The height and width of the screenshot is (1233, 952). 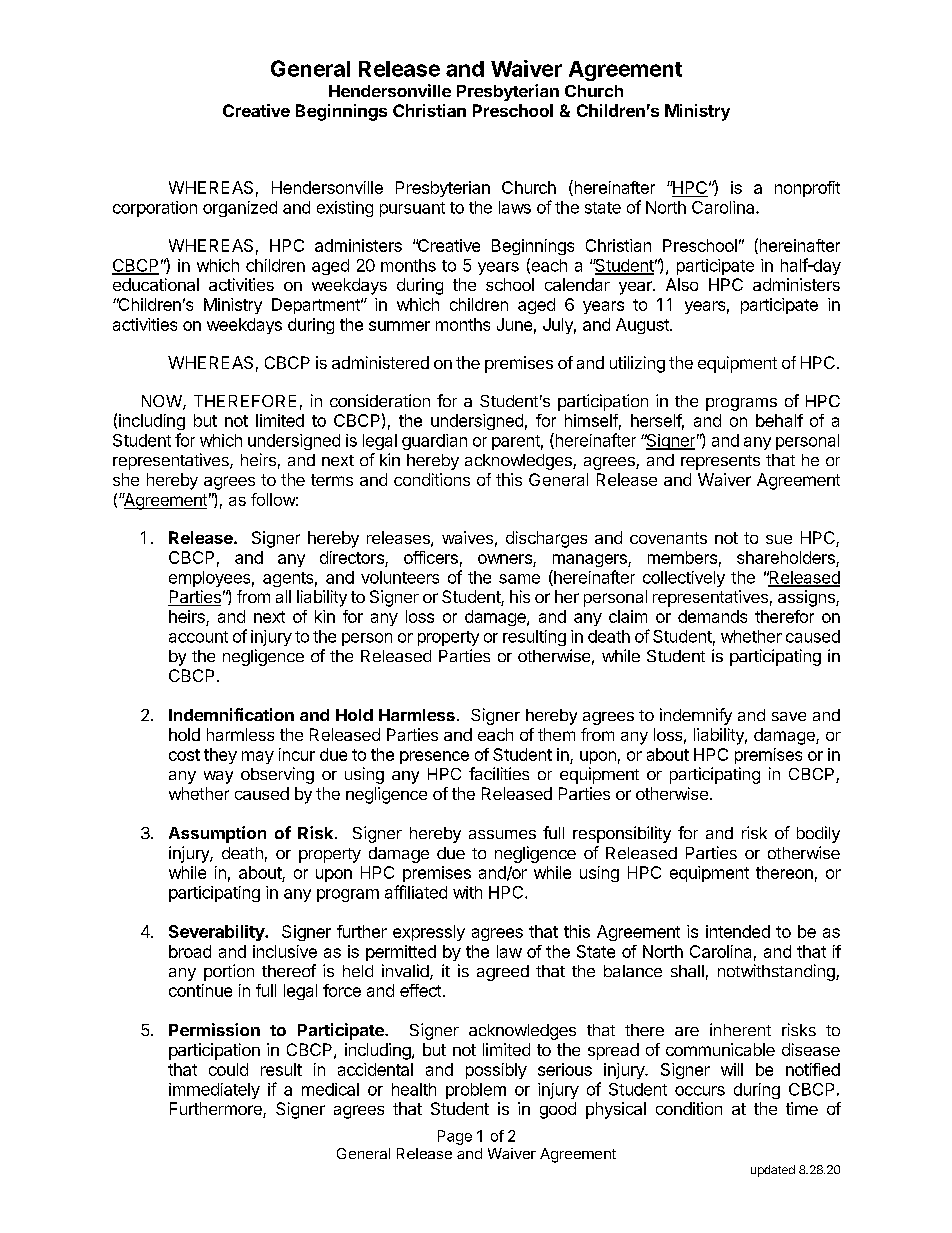 What do you see at coordinates (720, 462) in the screenshot?
I see `represents` at bounding box center [720, 462].
